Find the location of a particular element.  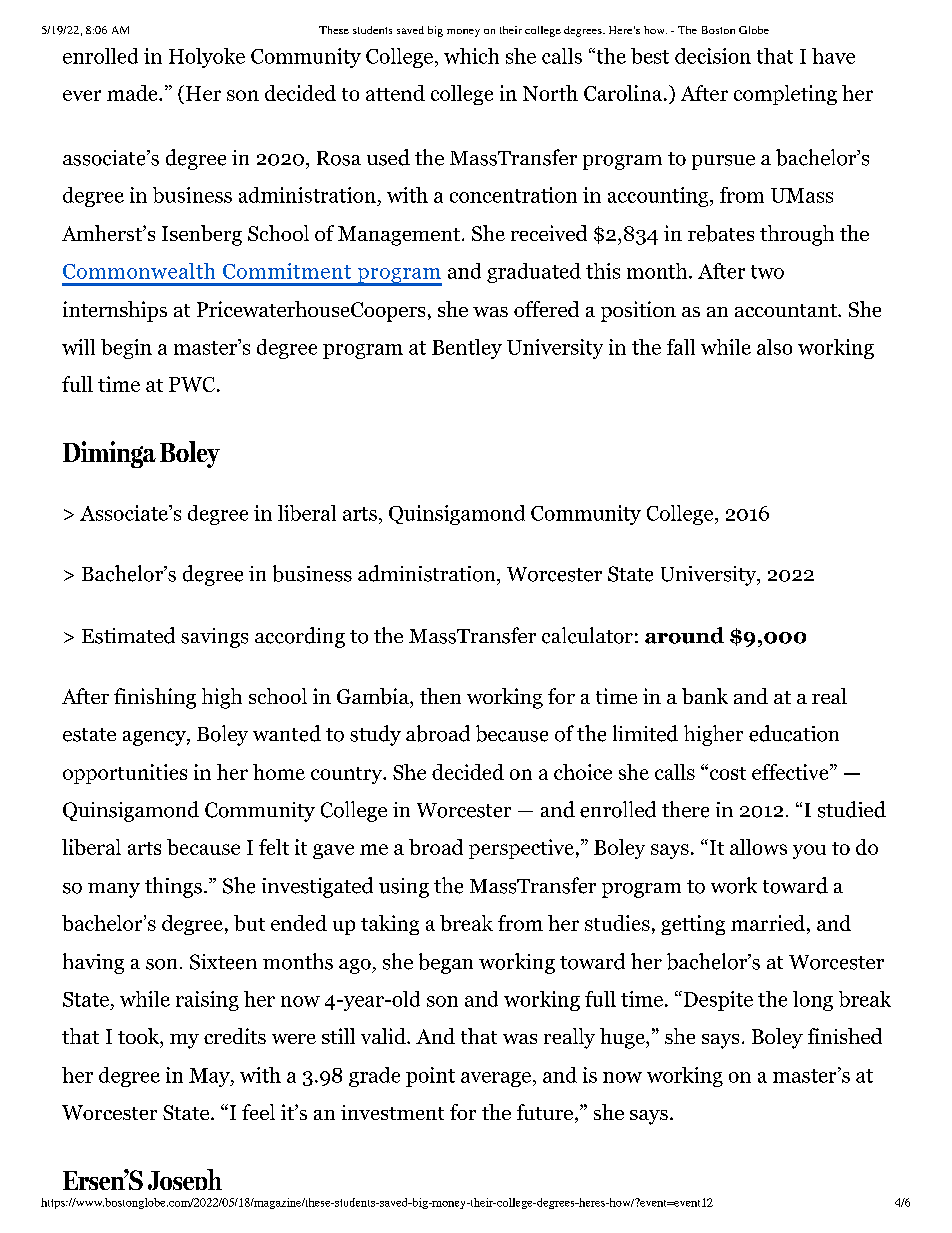

then is located at coordinates (440, 696).
